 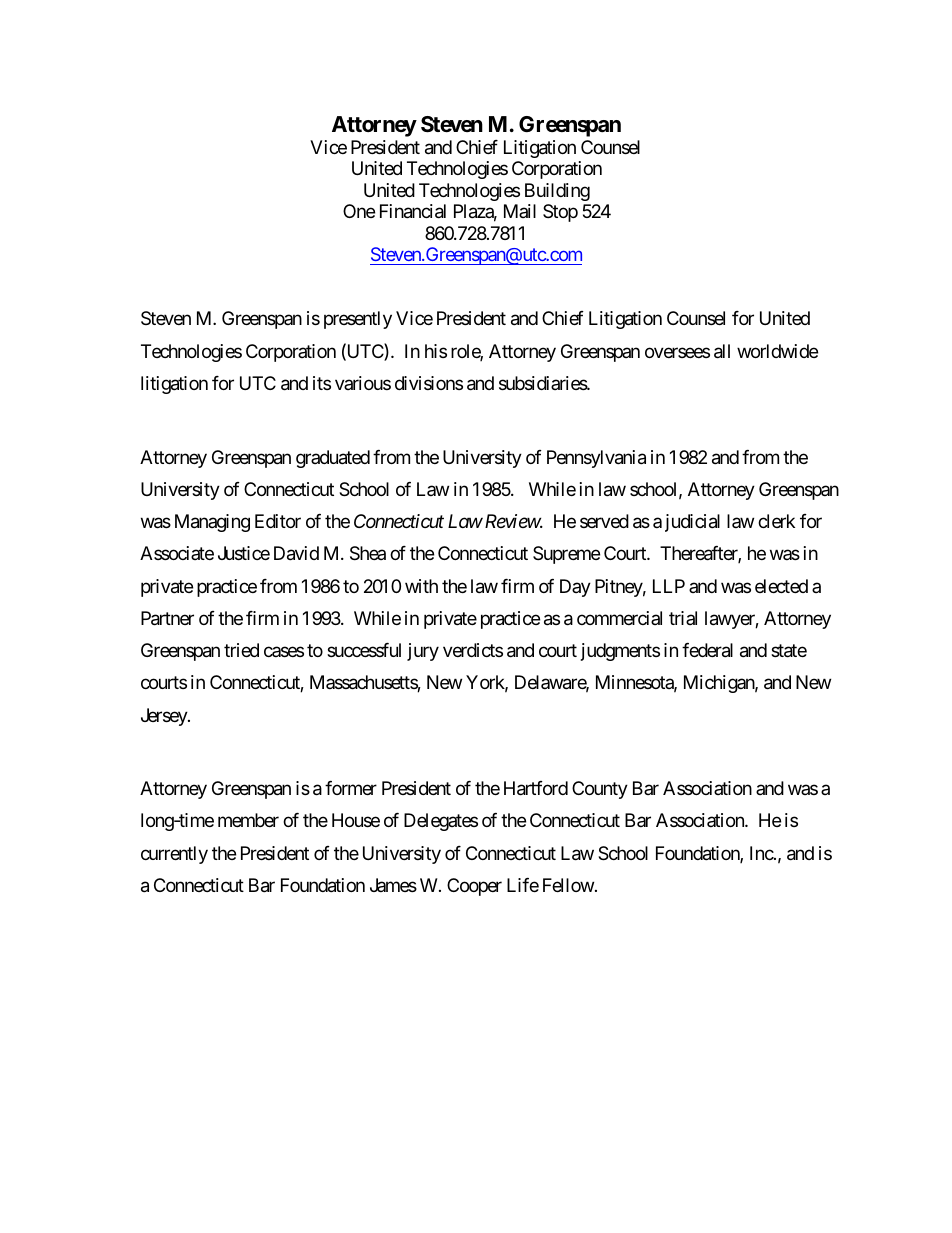 What do you see at coordinates (520, 211) in the document?
I see `Mail` at bounding box center [520, 211].
